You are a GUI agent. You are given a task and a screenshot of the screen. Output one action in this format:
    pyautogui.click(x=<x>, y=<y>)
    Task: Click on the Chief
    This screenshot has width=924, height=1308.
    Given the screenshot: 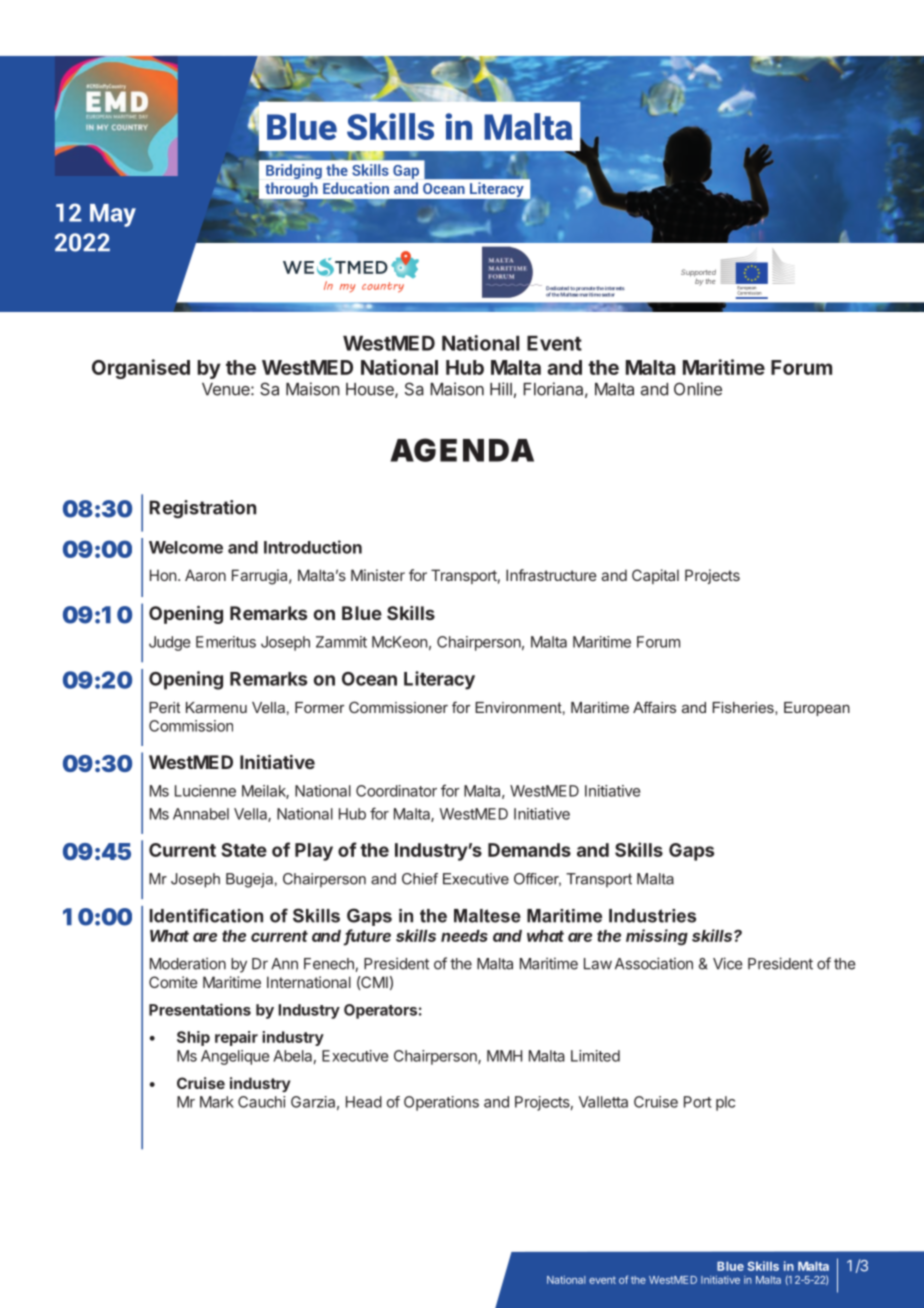 What is the action you would take?
    pyautogui.click(x=420, y=879)
